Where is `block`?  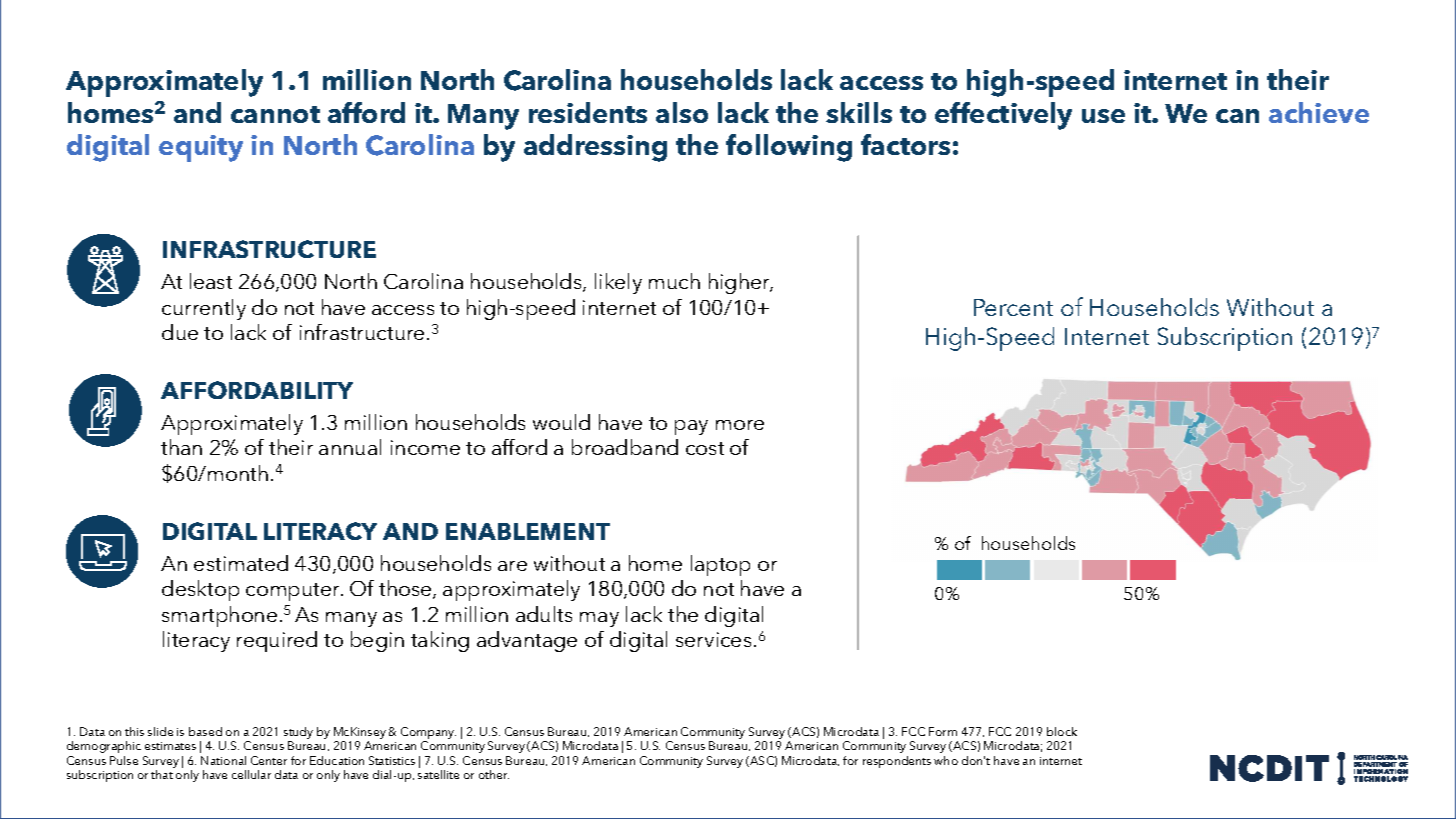
block is located at coordinates (1062, 731).
